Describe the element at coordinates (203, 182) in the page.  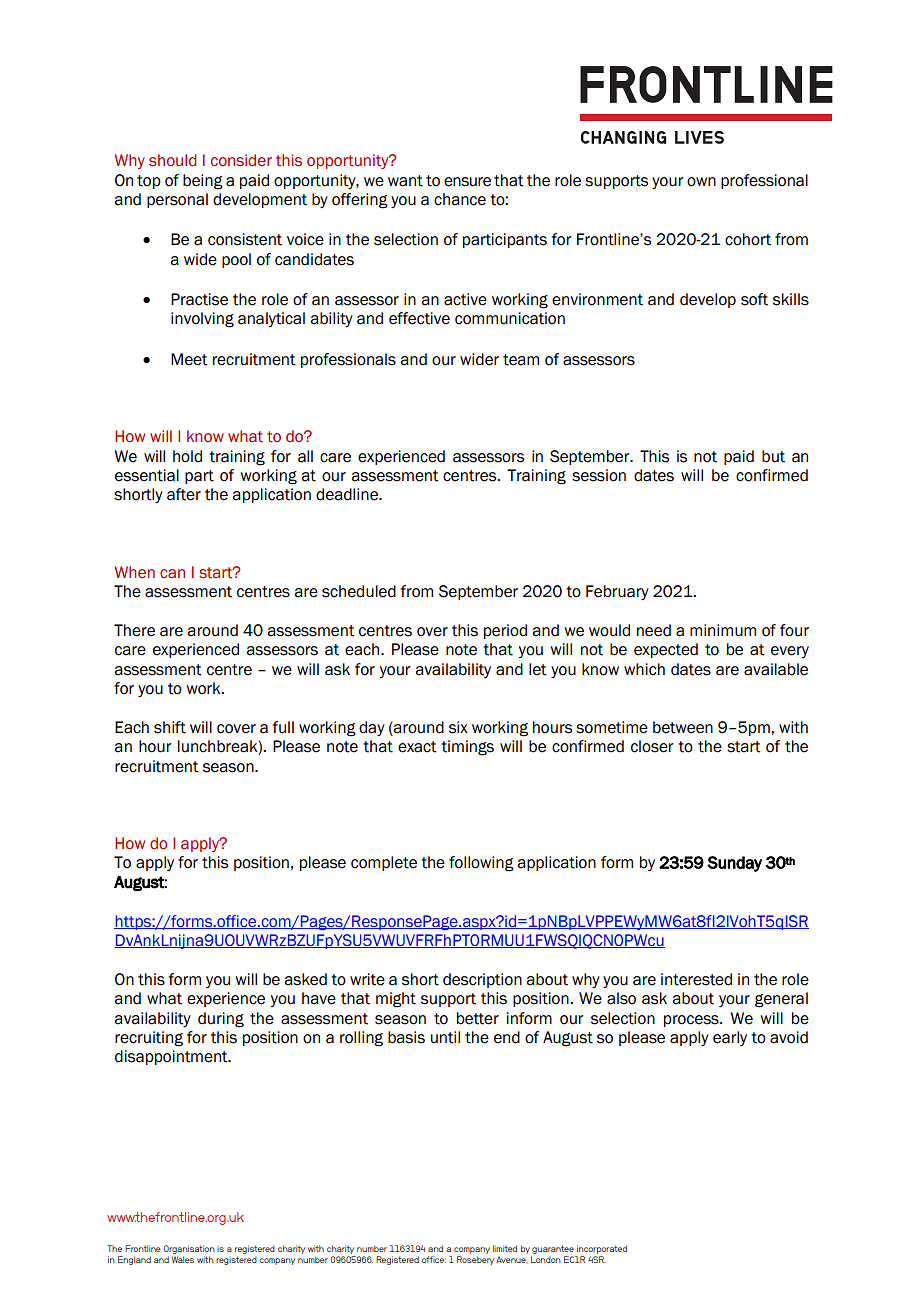
I see `being` at that location.
